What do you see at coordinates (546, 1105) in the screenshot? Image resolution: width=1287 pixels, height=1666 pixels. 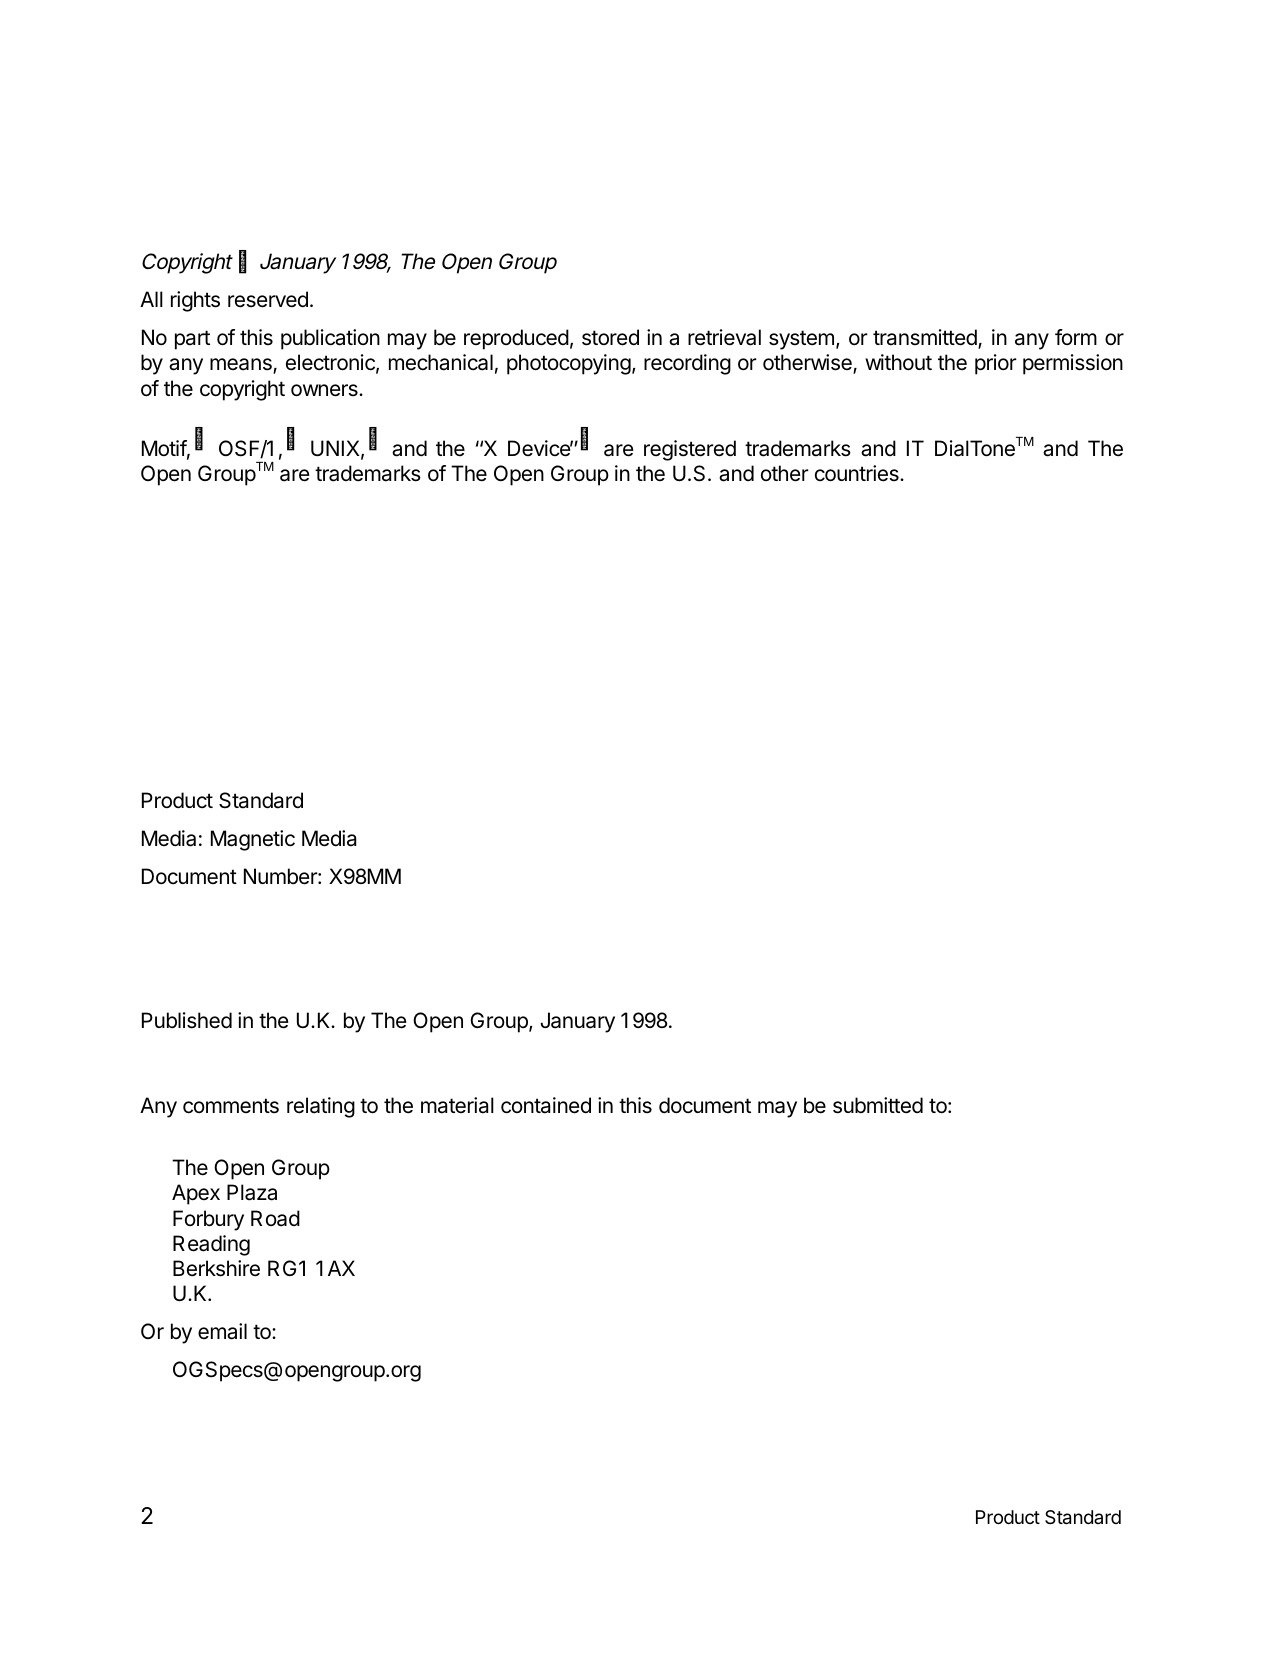 I see `contained` at bounding box center [546, 1105].
